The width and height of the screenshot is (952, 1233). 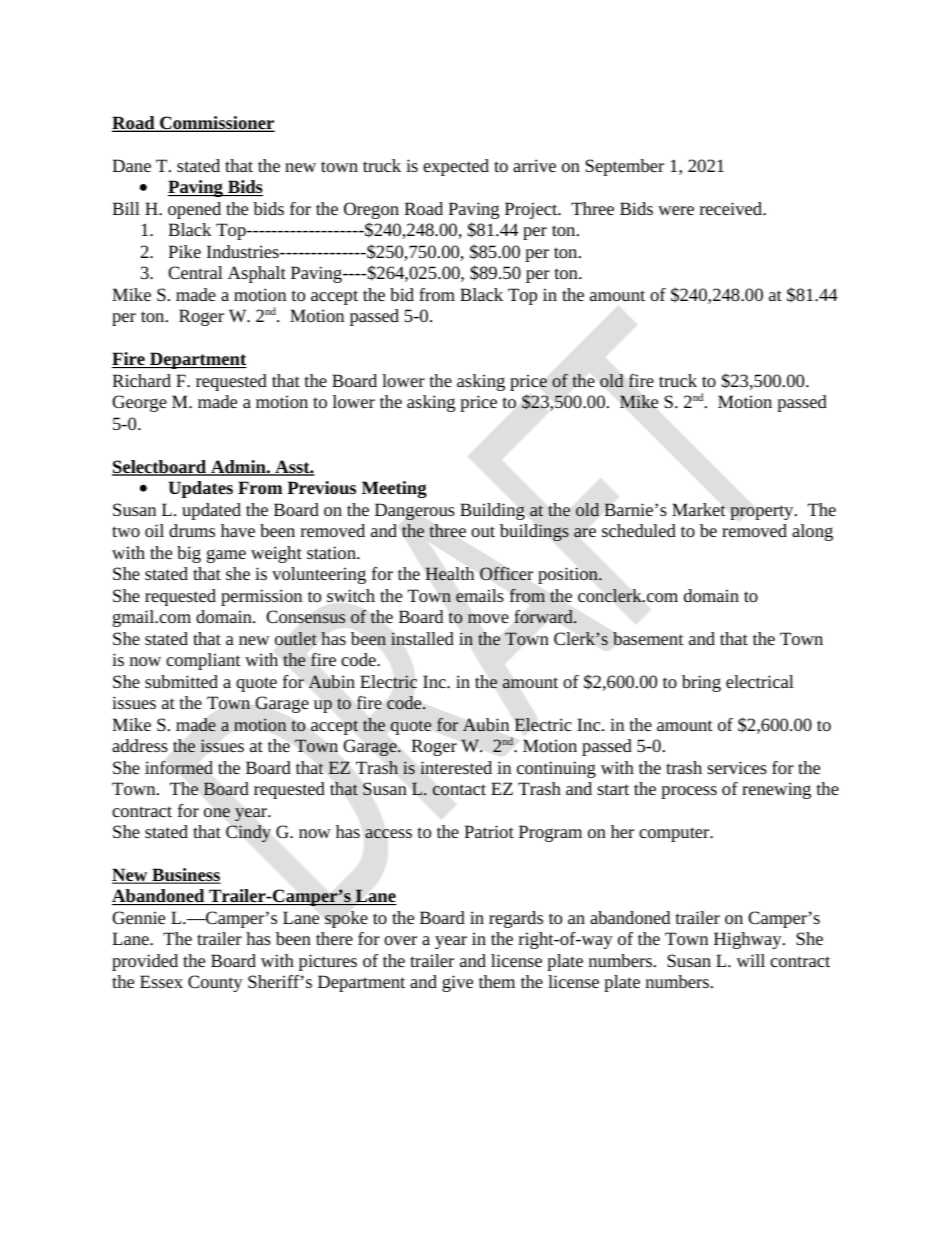 I want to click on County, so click(x=215, y=983).
